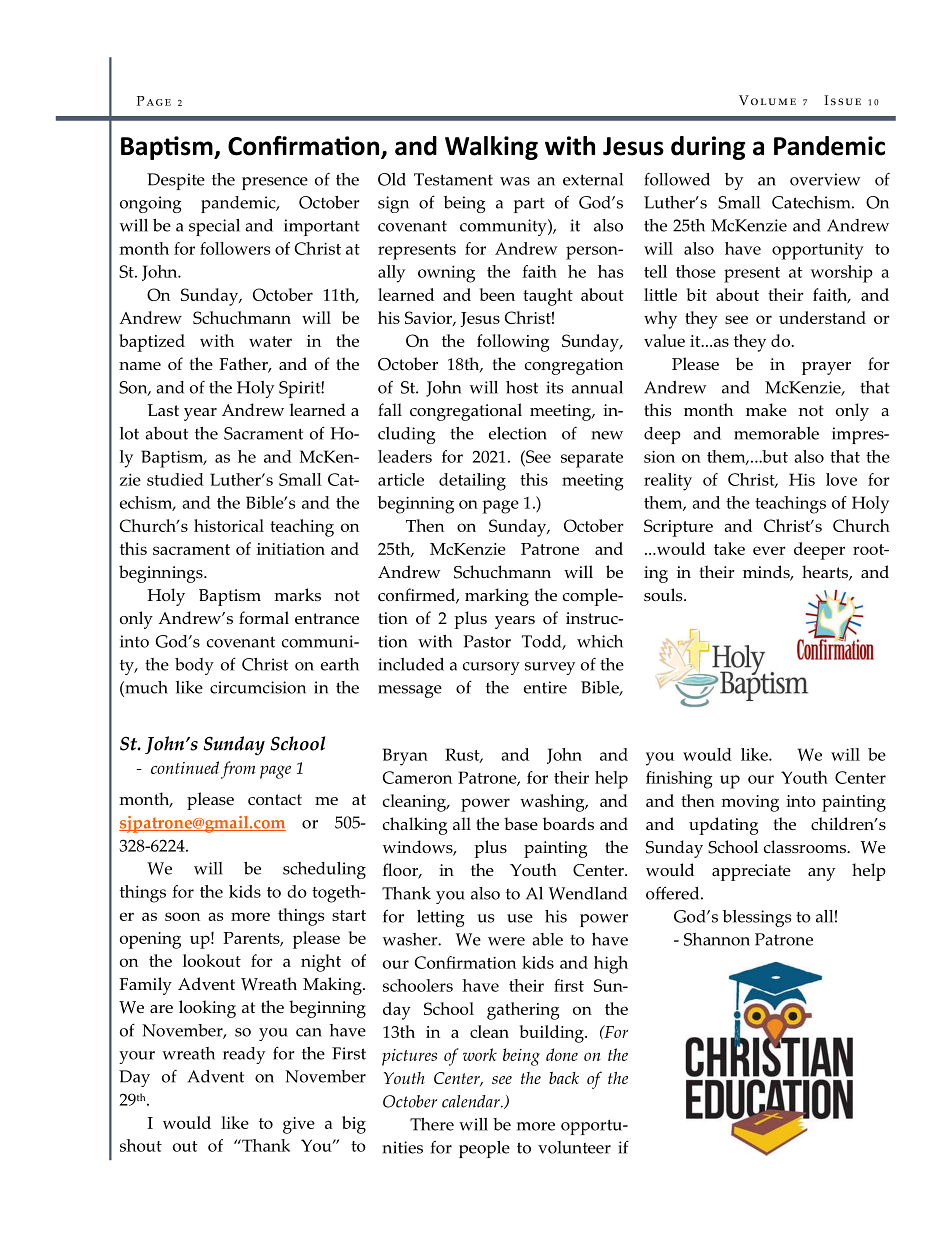  Describe the element at coordinates (176, 181) in the document. I see `Despite` at that location.
